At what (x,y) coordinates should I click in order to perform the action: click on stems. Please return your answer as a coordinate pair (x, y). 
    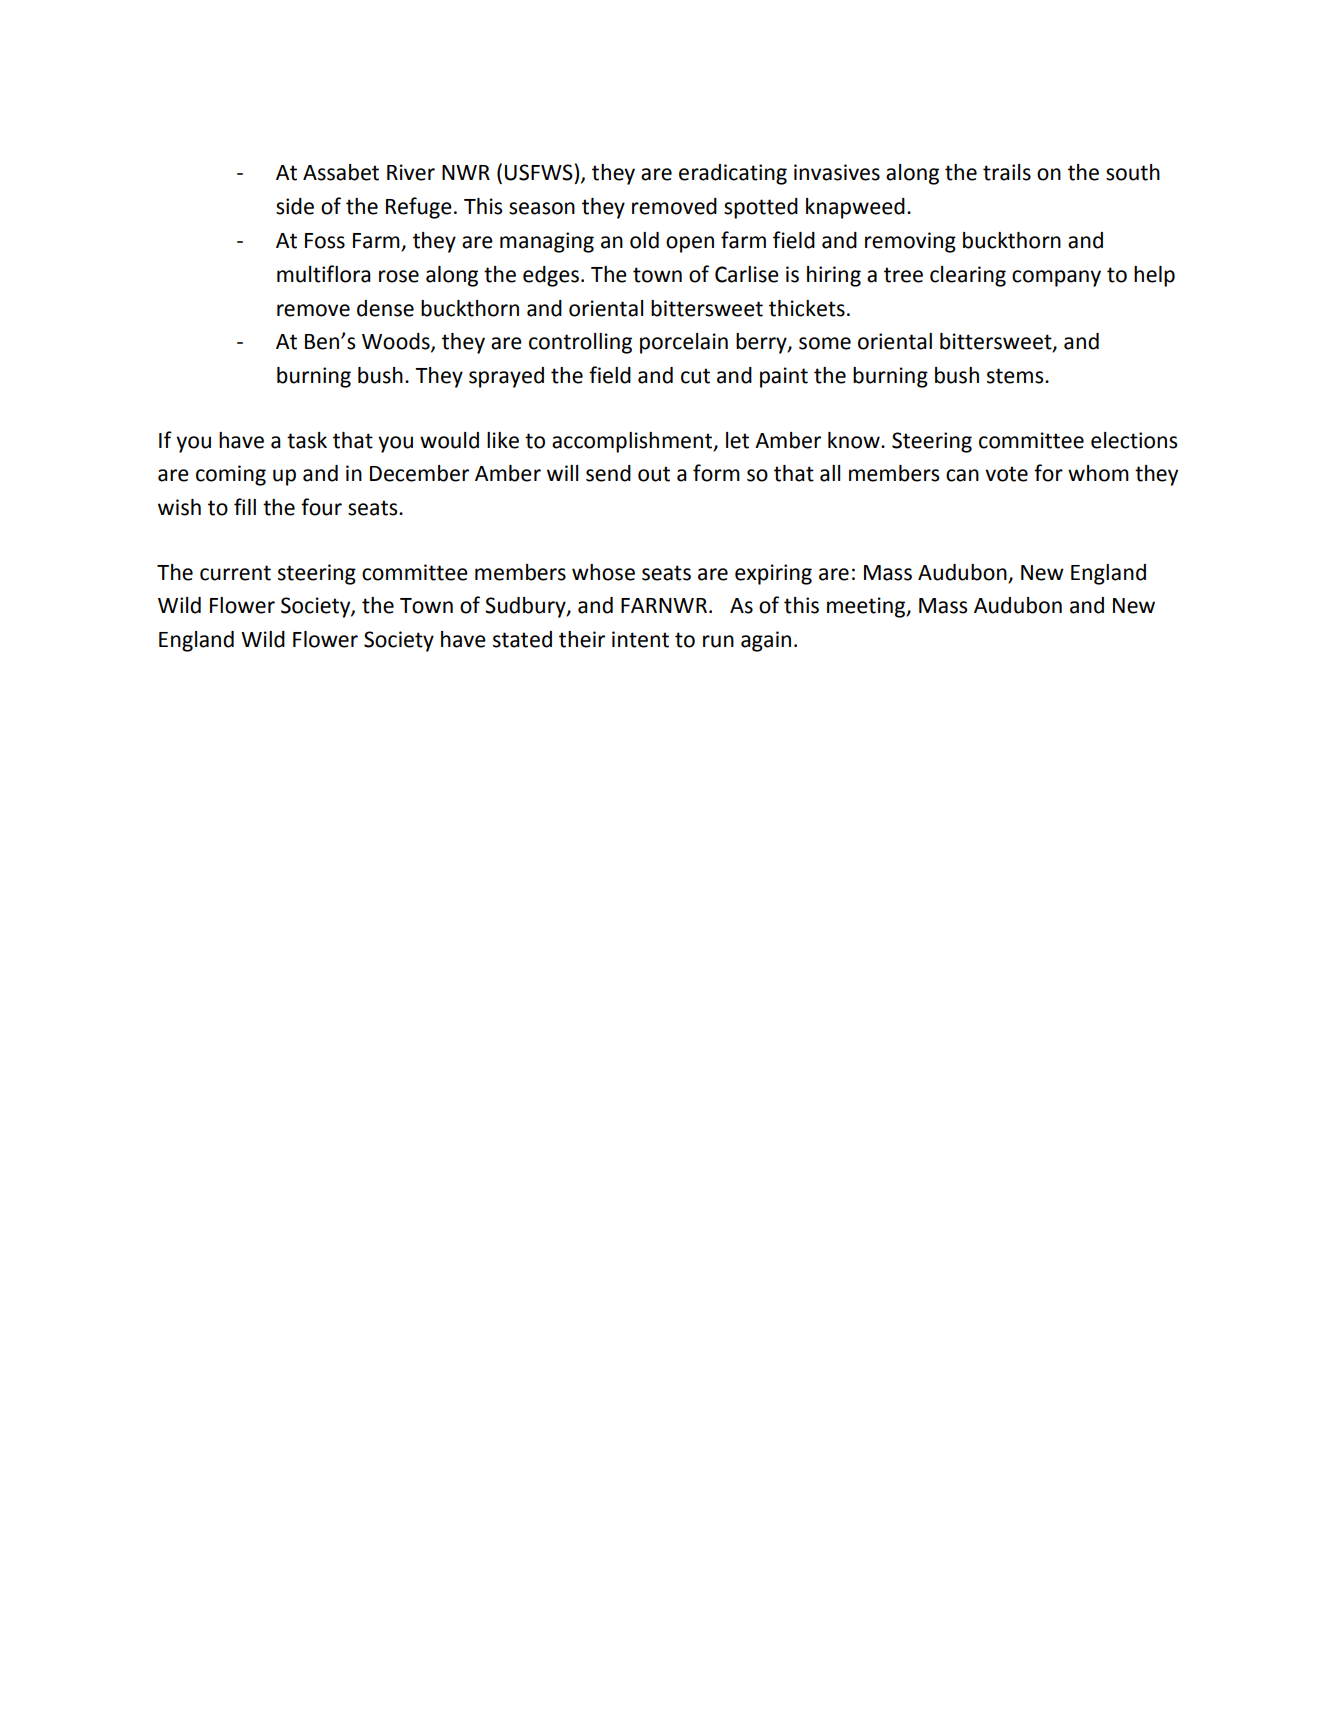
    Looking at the image, I should click on (1016, 376).
